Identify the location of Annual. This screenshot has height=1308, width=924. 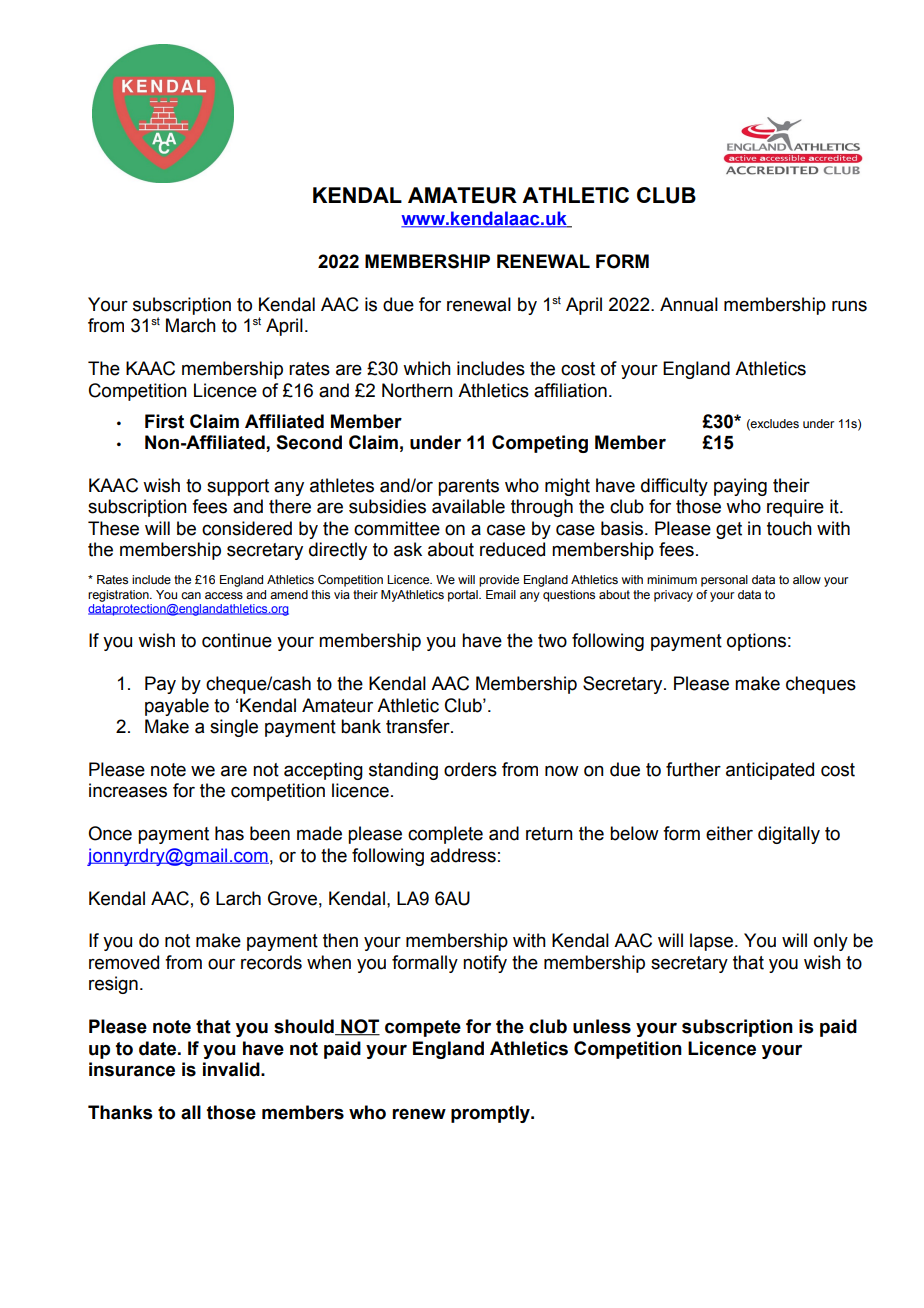
(689, 304).
